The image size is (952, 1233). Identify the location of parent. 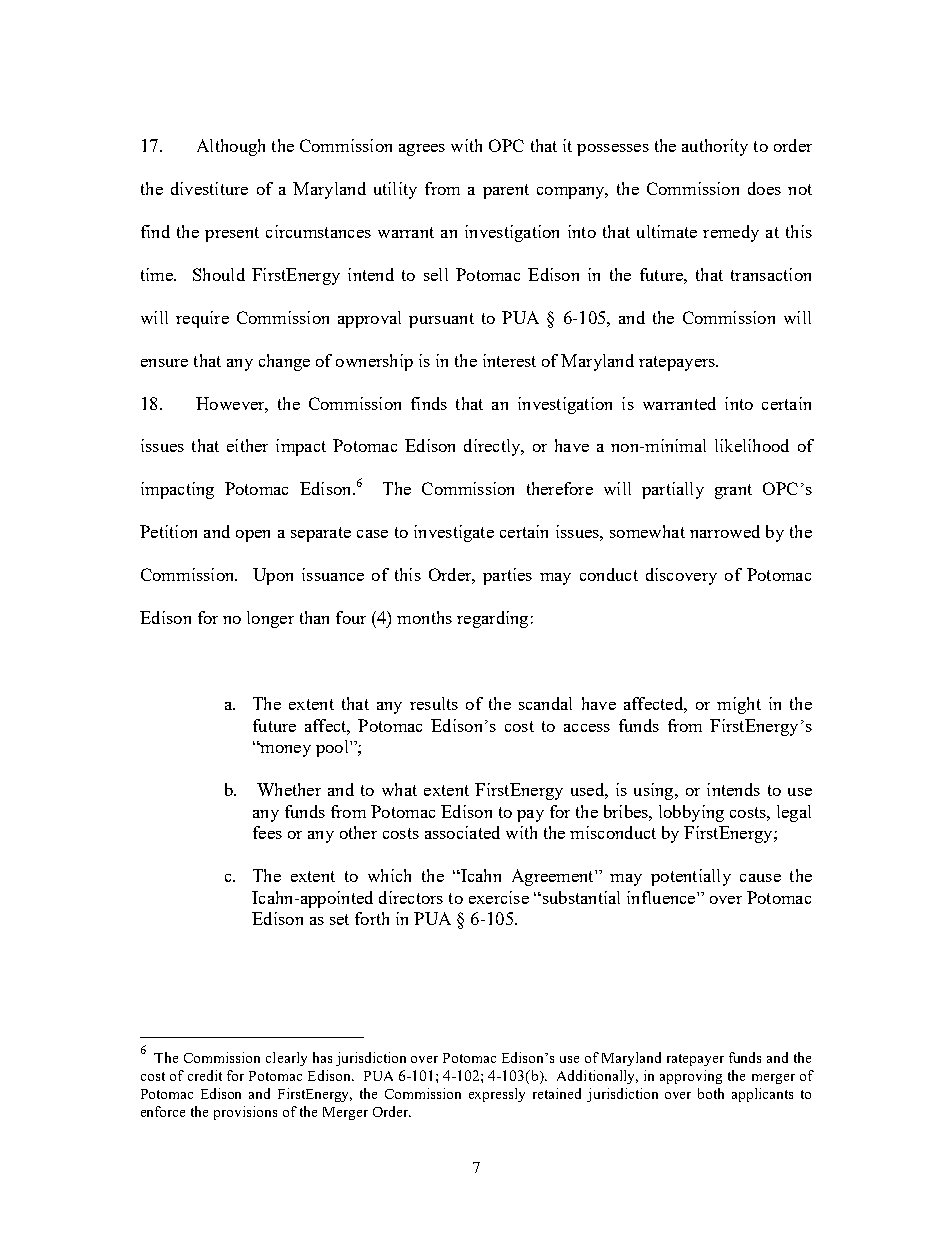
(506, 191).
